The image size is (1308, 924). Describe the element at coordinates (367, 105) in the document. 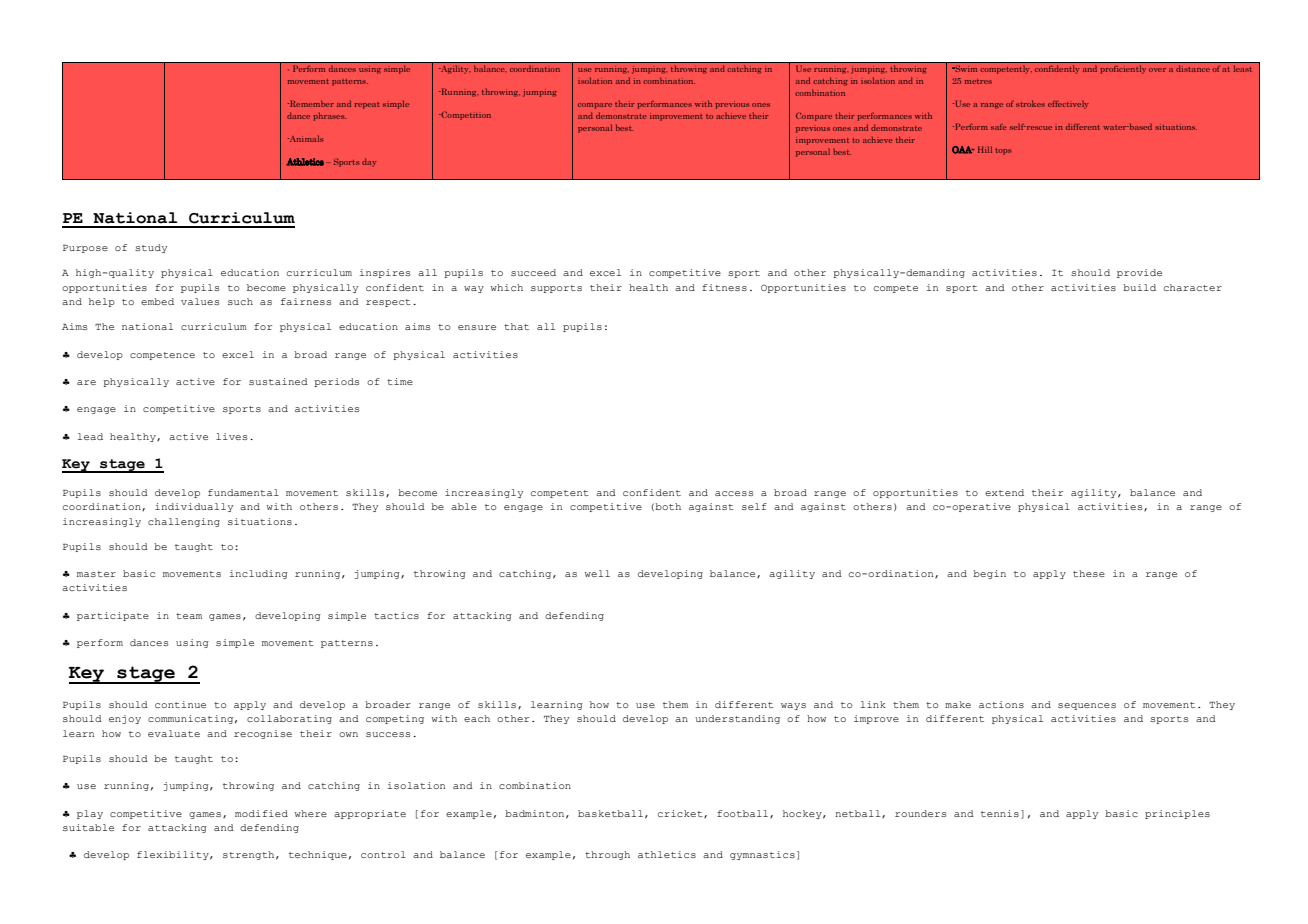

I see `repeat` at that location.
